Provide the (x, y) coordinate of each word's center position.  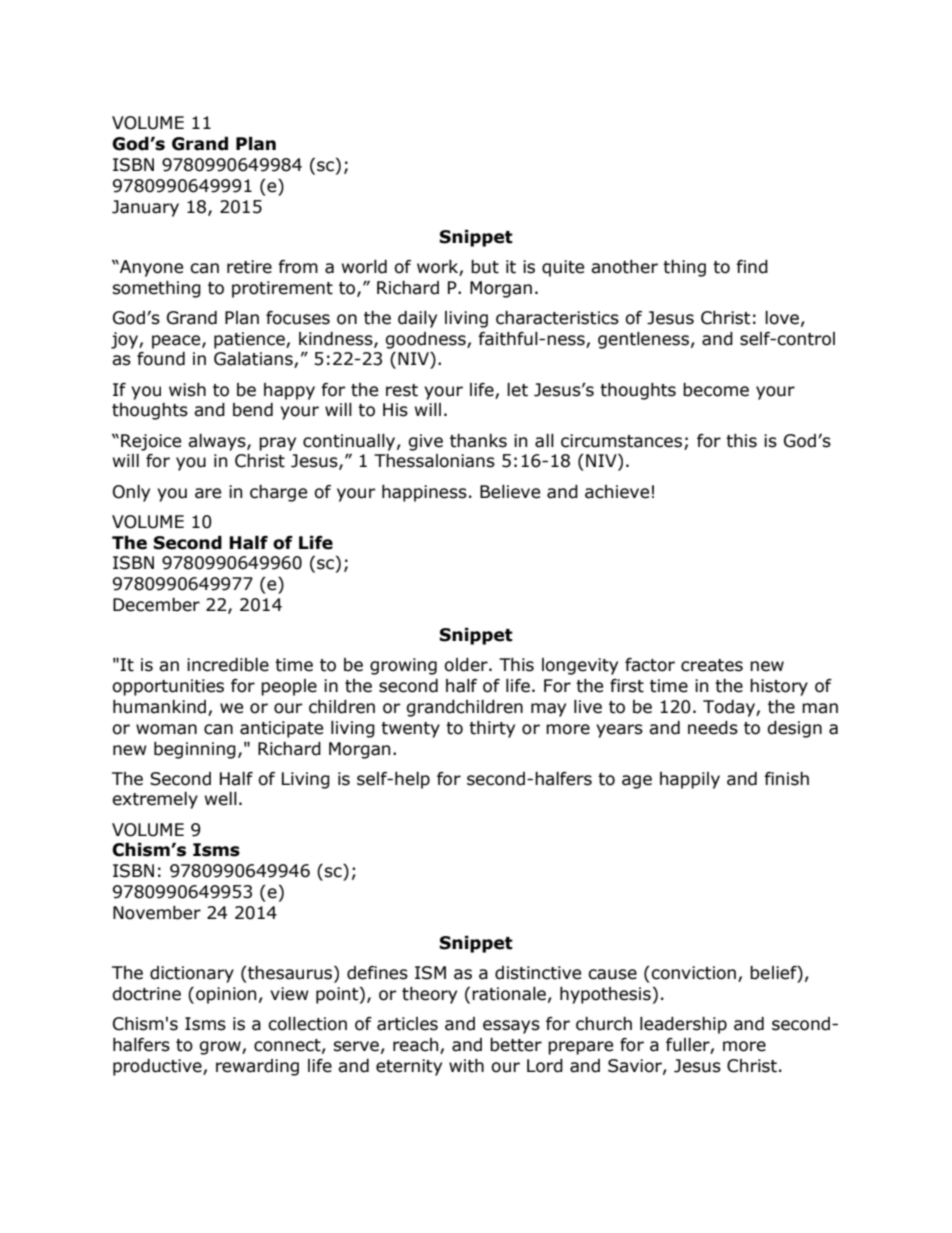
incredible (228, 665)
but (485, 267)
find (752, 267)
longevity (580, 666)
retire (249, 267)
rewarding (257, 1067)
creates (712, 665)
